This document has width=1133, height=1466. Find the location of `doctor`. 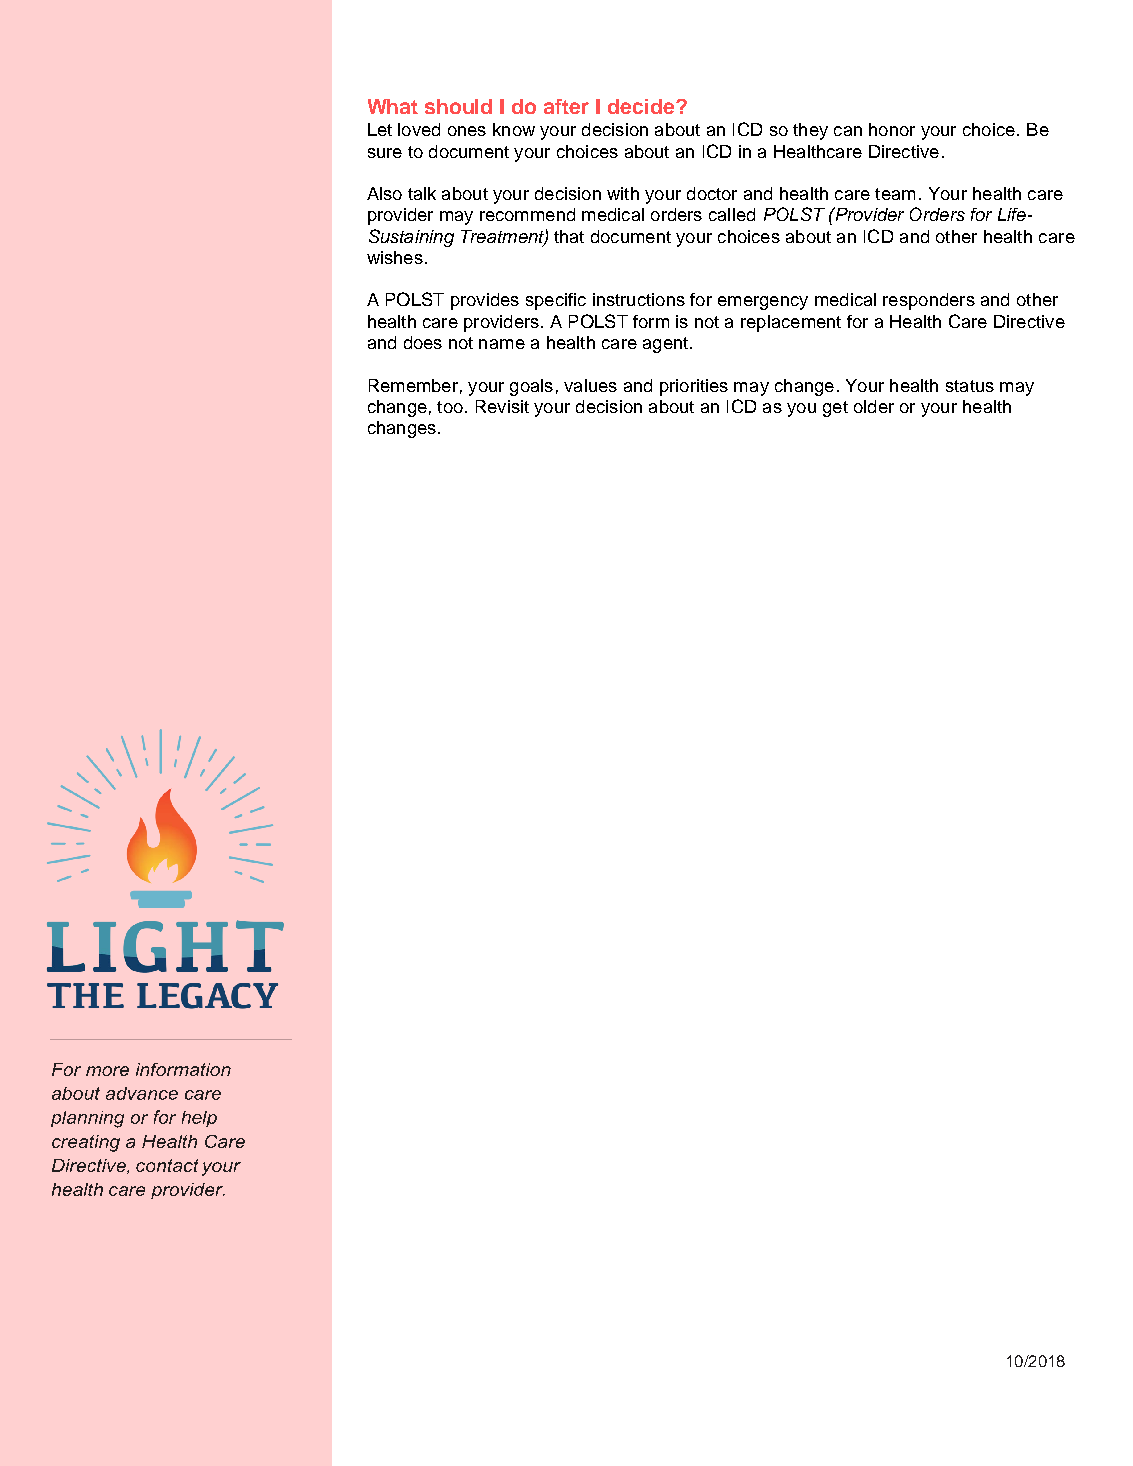

doctor is located at coordinates (712, 193).
